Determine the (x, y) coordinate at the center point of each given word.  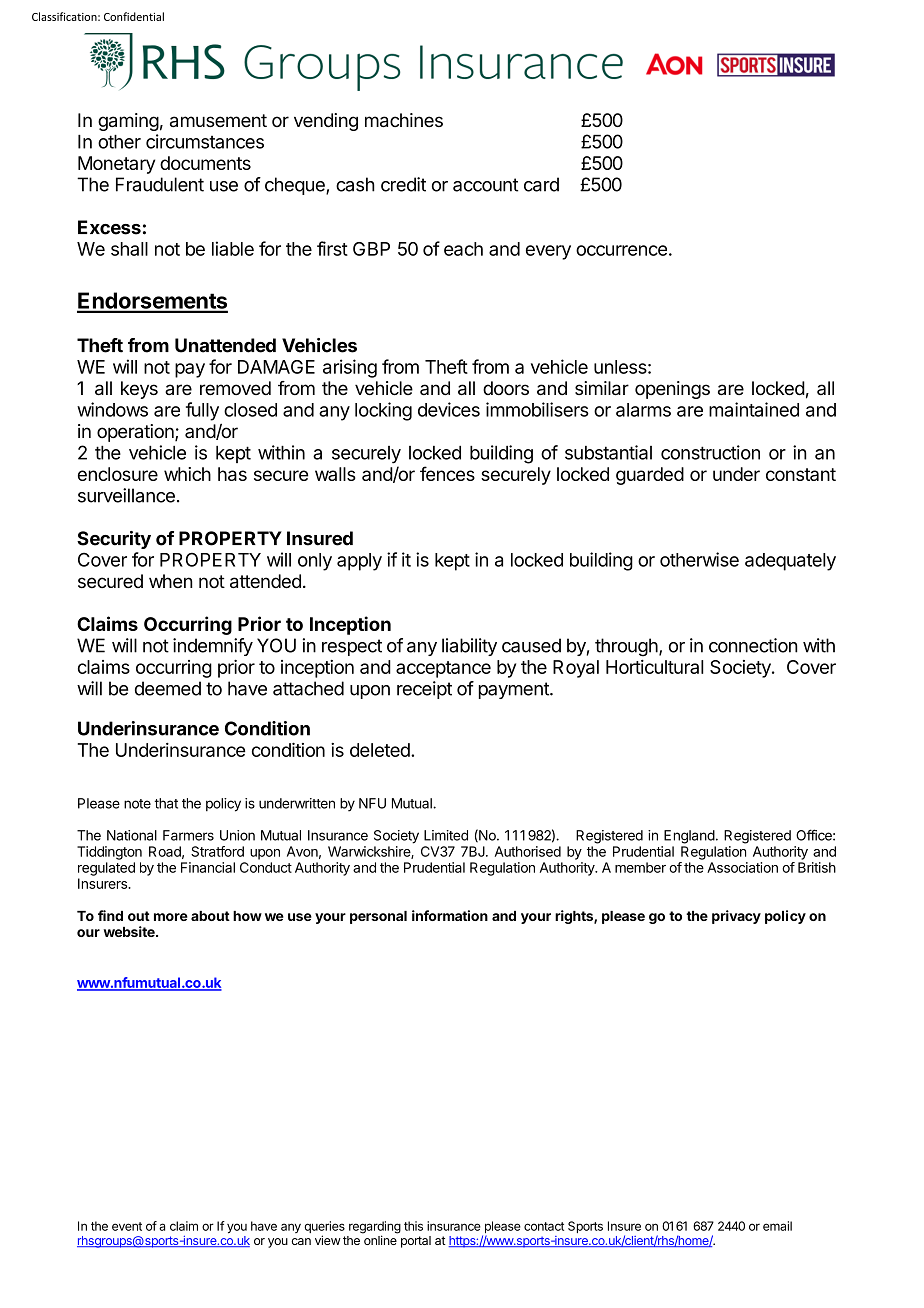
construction (710, 452)
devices (449, 409)
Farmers (188, 835)
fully (202, 411)
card (541, 184)
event (127, 1226)
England (689, 837)
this (413, 1226)
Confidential (134, 16)
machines (404, 120)
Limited (446, 835)
